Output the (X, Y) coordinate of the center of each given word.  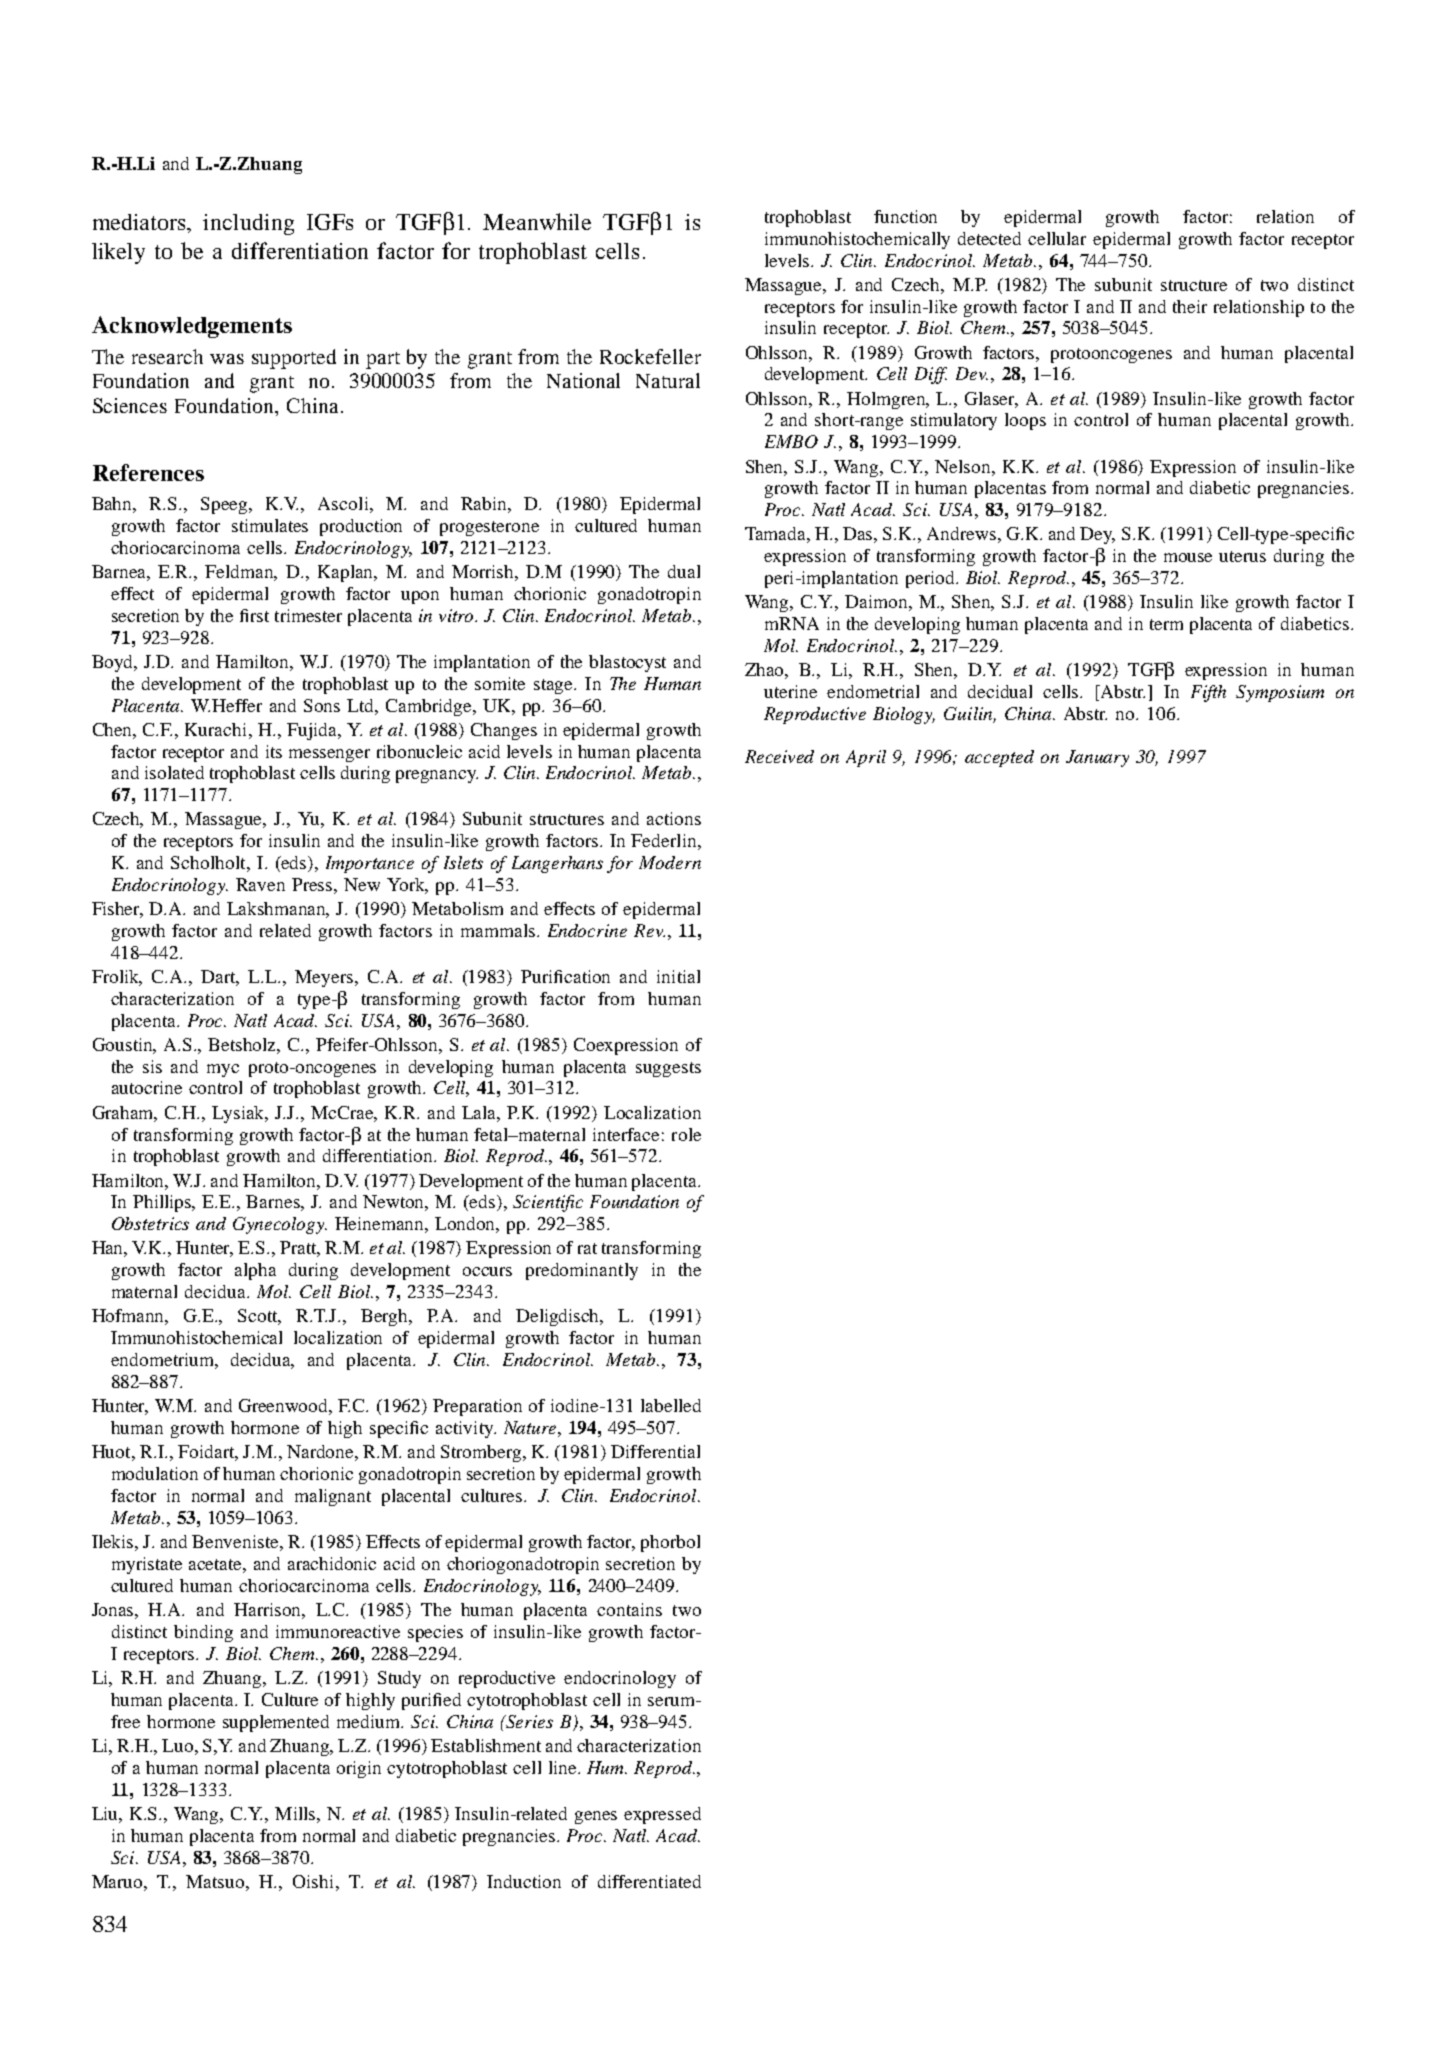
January (1097, 758)
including (248, 224)
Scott (259, 1317)
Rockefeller (650, 356)
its (274, 751)
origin (359, 1769)
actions (674, 818)
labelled (671, 1405)
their (1190, 306)
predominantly (582, 1271)
